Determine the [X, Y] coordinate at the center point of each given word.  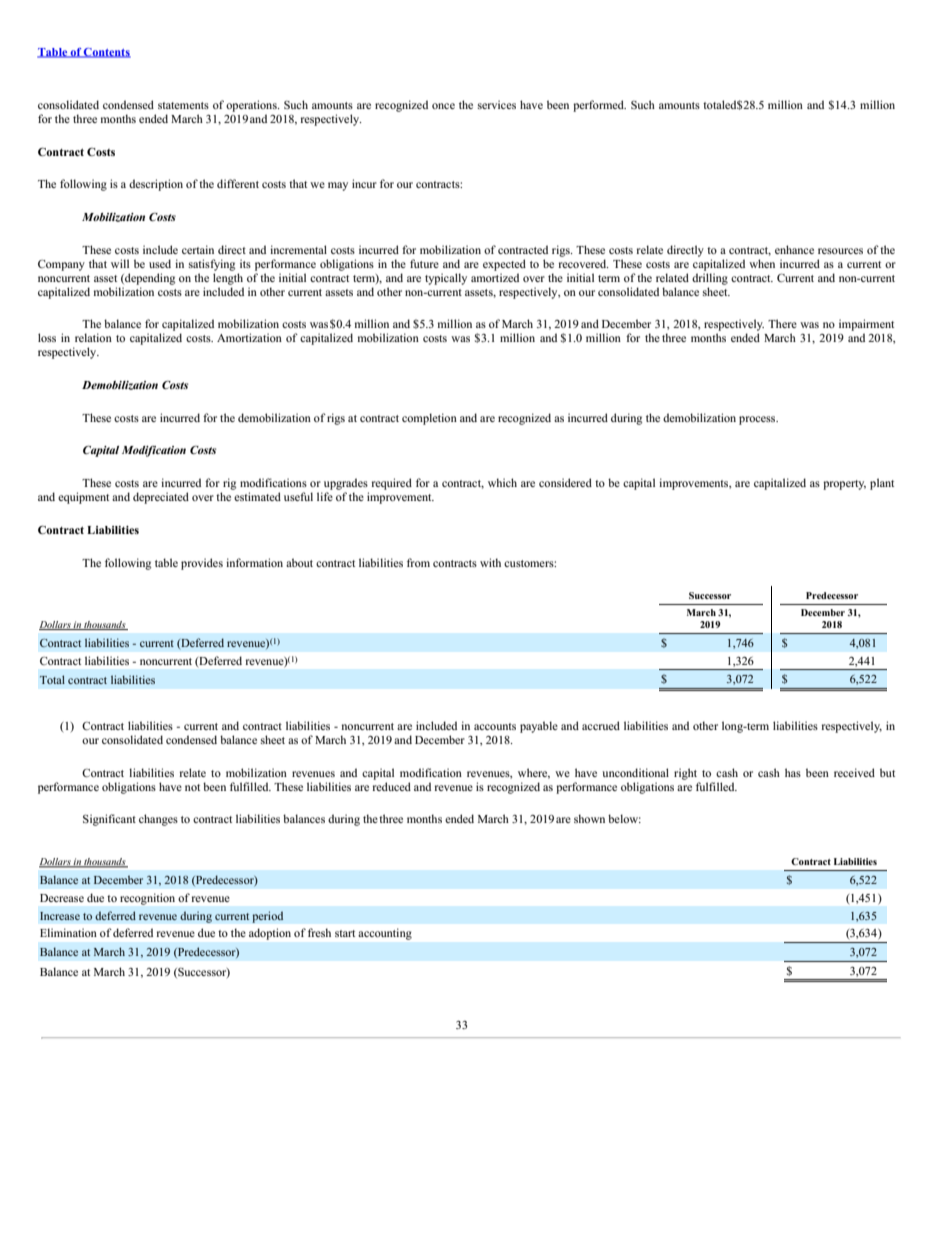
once [443, 106]
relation [93, 337]
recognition [147, 899]
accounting [385, 934]
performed [599, 106]
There [782, 323]
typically [446, 279]
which [502, 482]
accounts [495, 726]
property [844, 485]
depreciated [161, 498]
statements [183, 105]
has [793, 772]
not [192, 787]
